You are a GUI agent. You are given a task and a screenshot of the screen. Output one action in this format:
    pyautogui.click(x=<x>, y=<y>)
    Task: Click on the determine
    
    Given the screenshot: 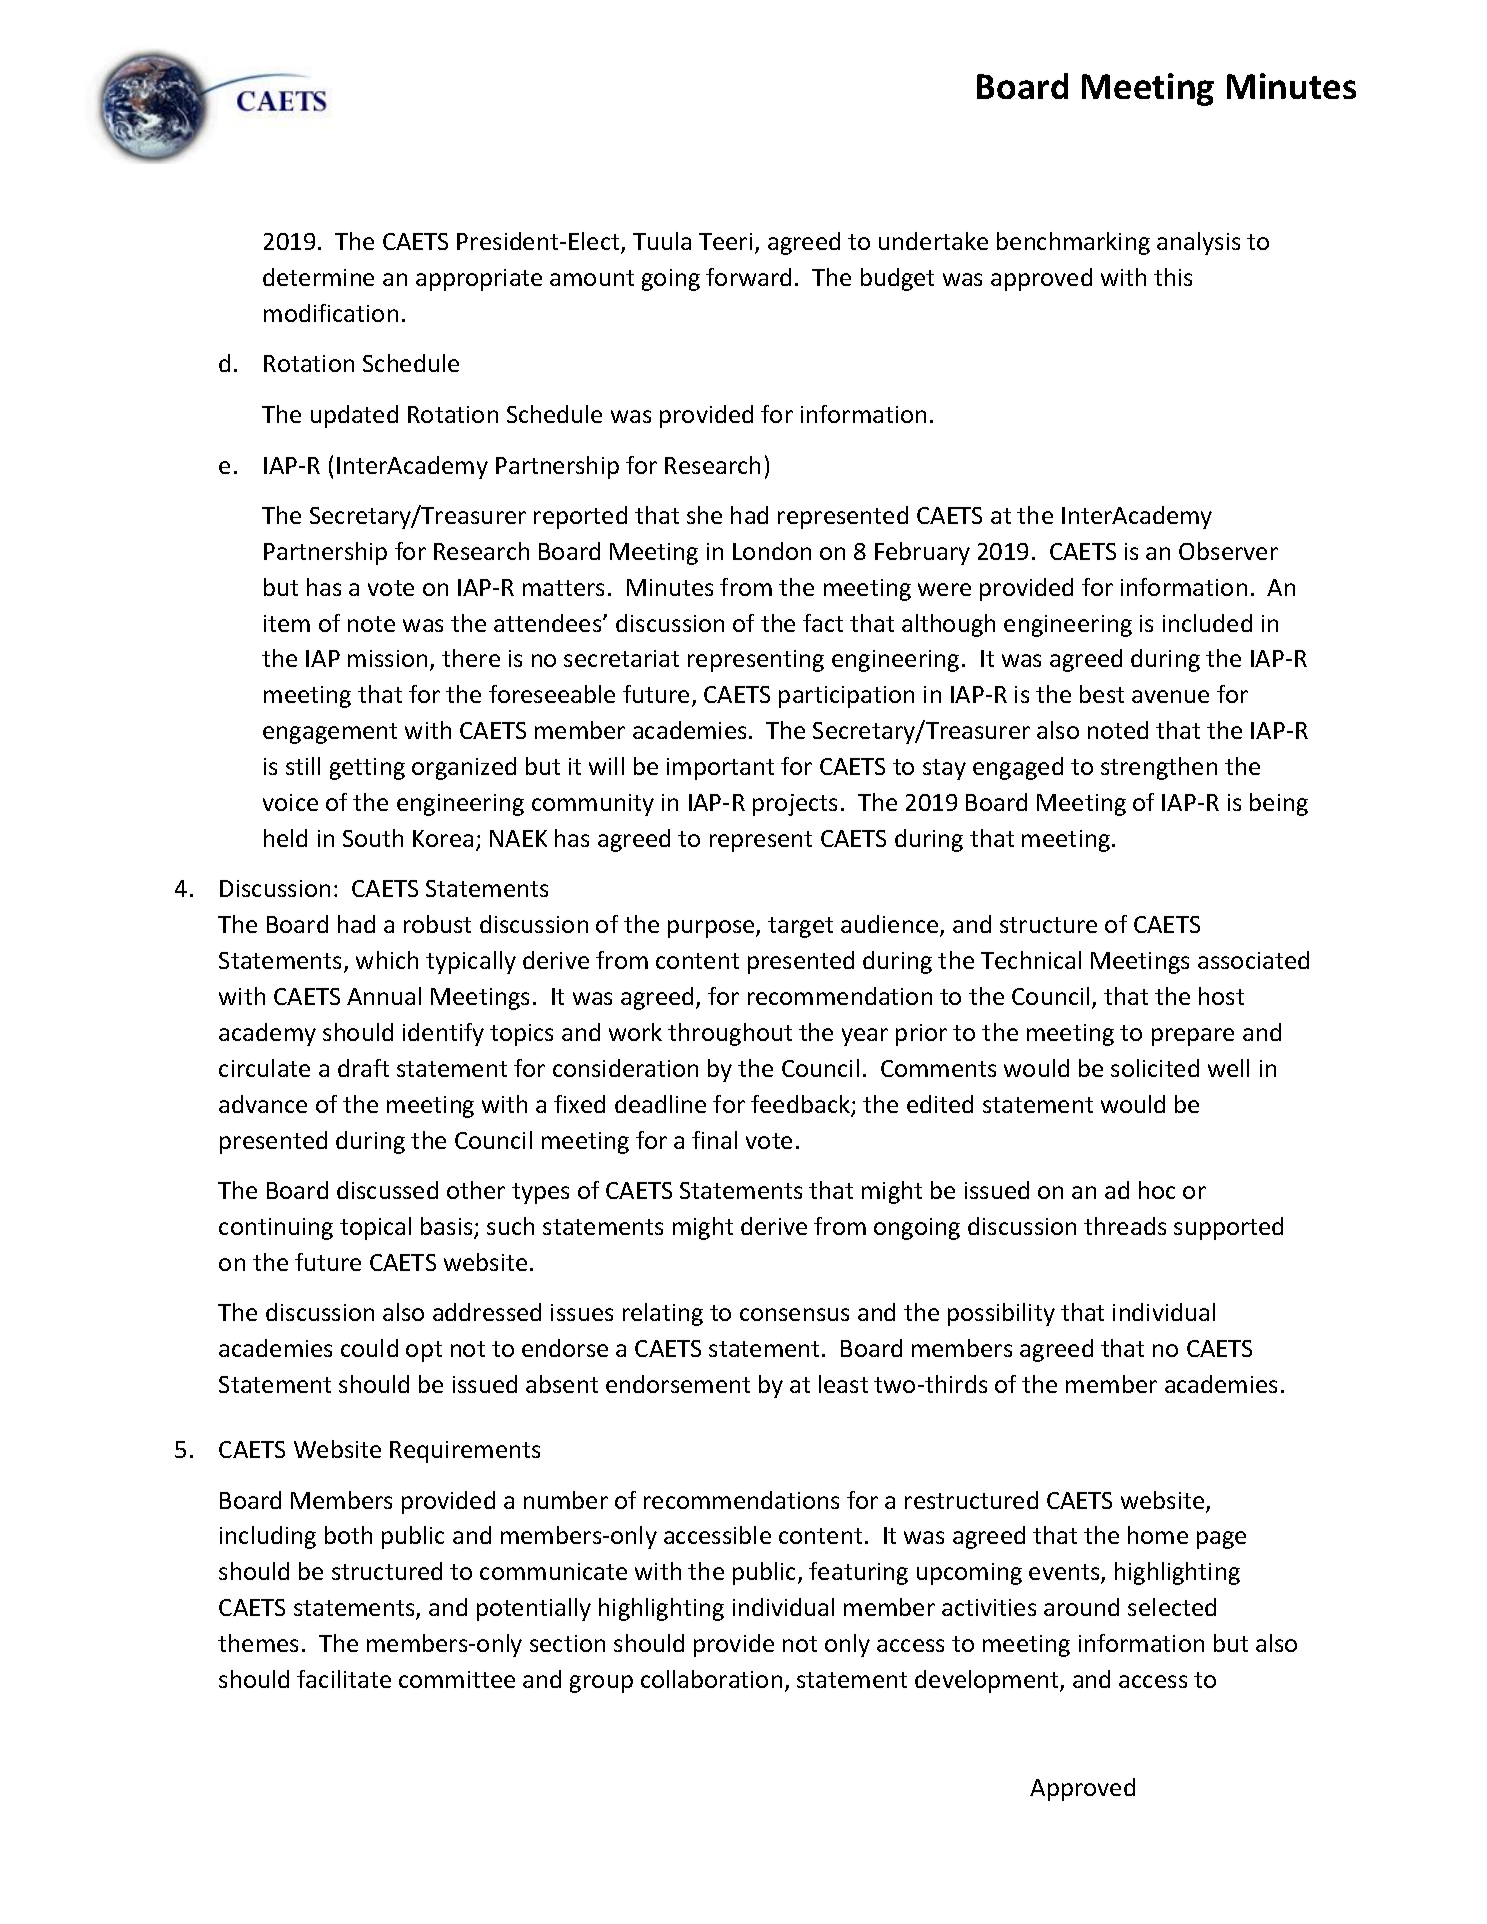 What is the action you would take?
    pyautogui.click(x=318, y=277)
